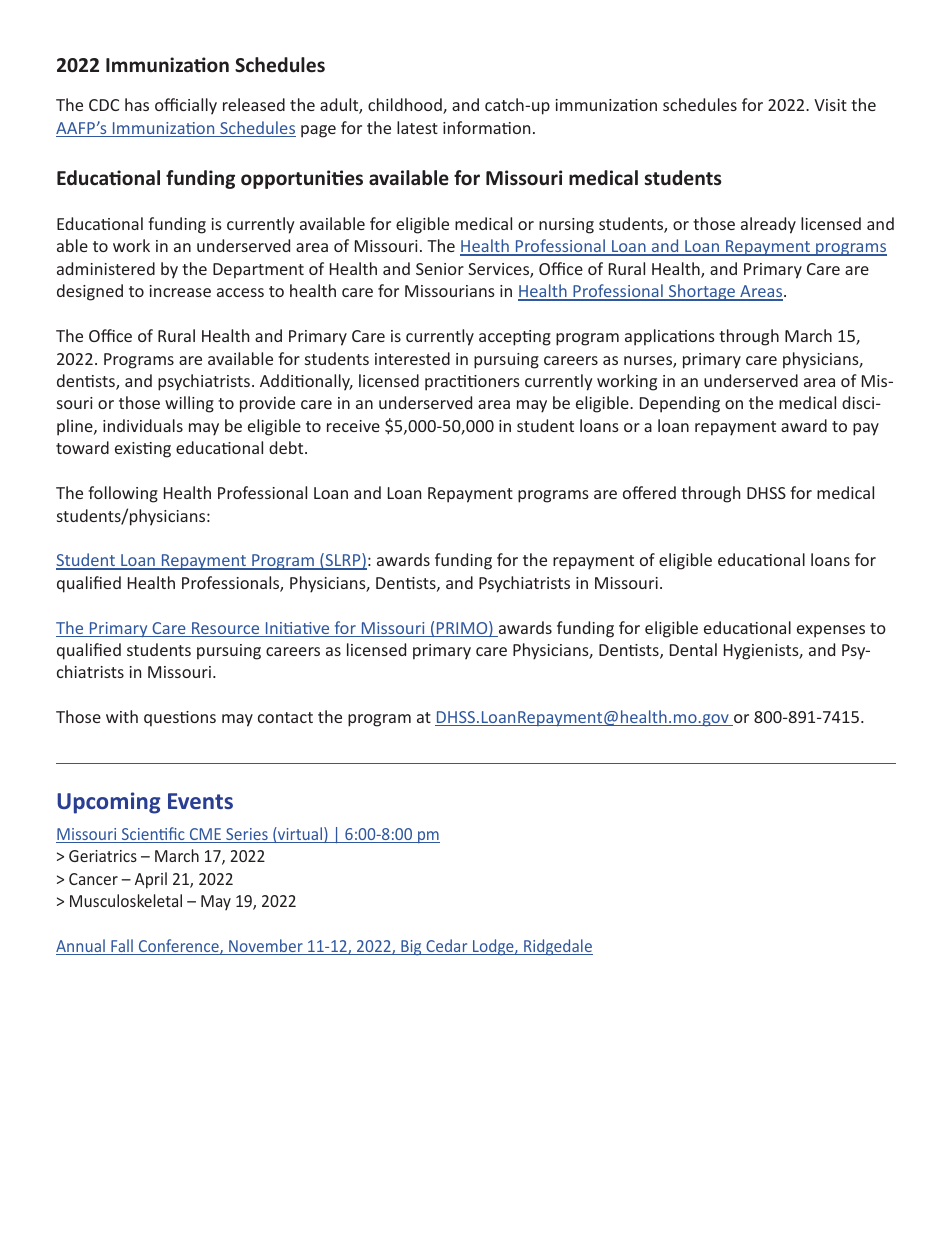 The image size is (952, 1233). Describe the element at coordinates (830, 105) in the screenshot. I see `Visit` at that location.
